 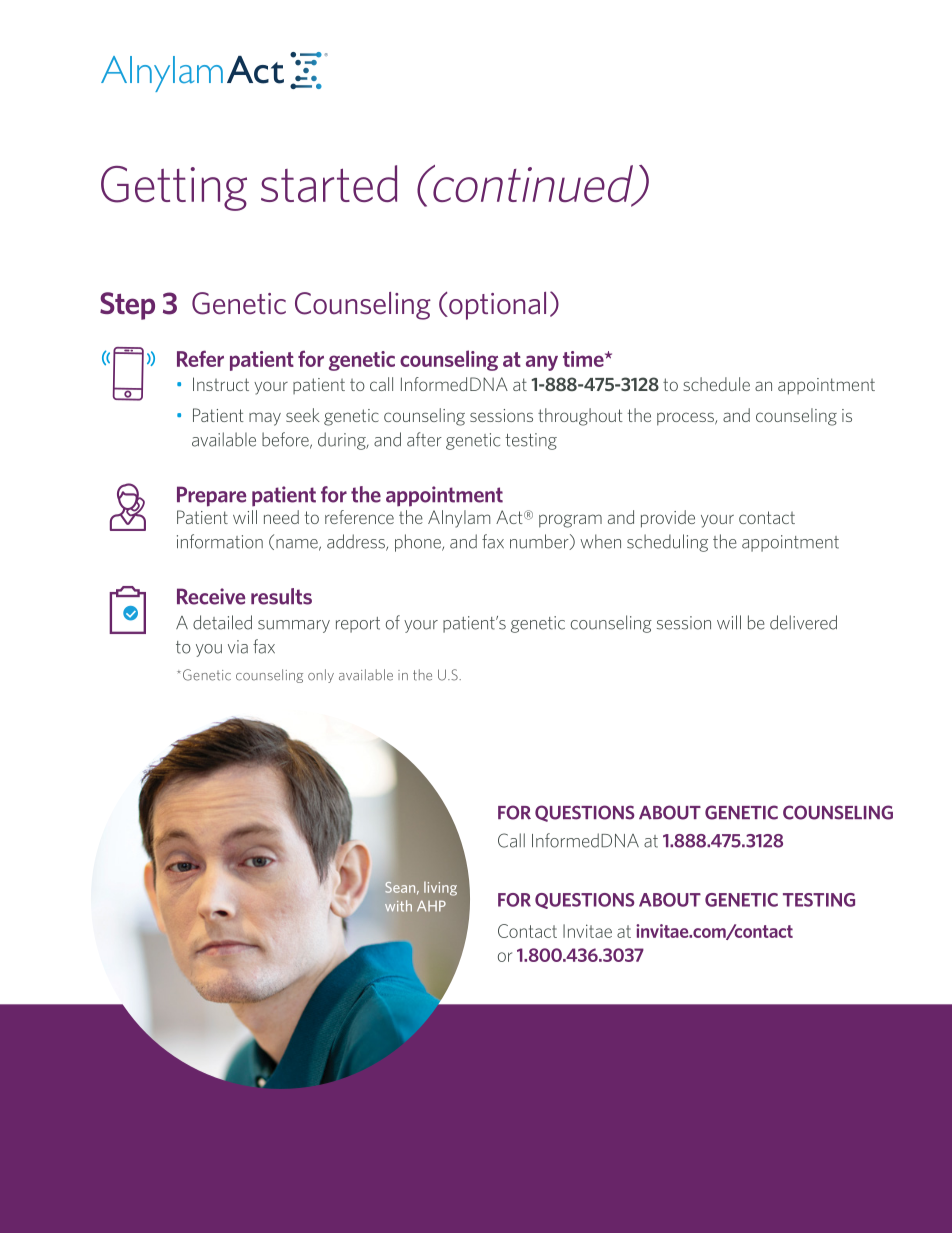 I want to click on only, so click(x=321, y=676).
